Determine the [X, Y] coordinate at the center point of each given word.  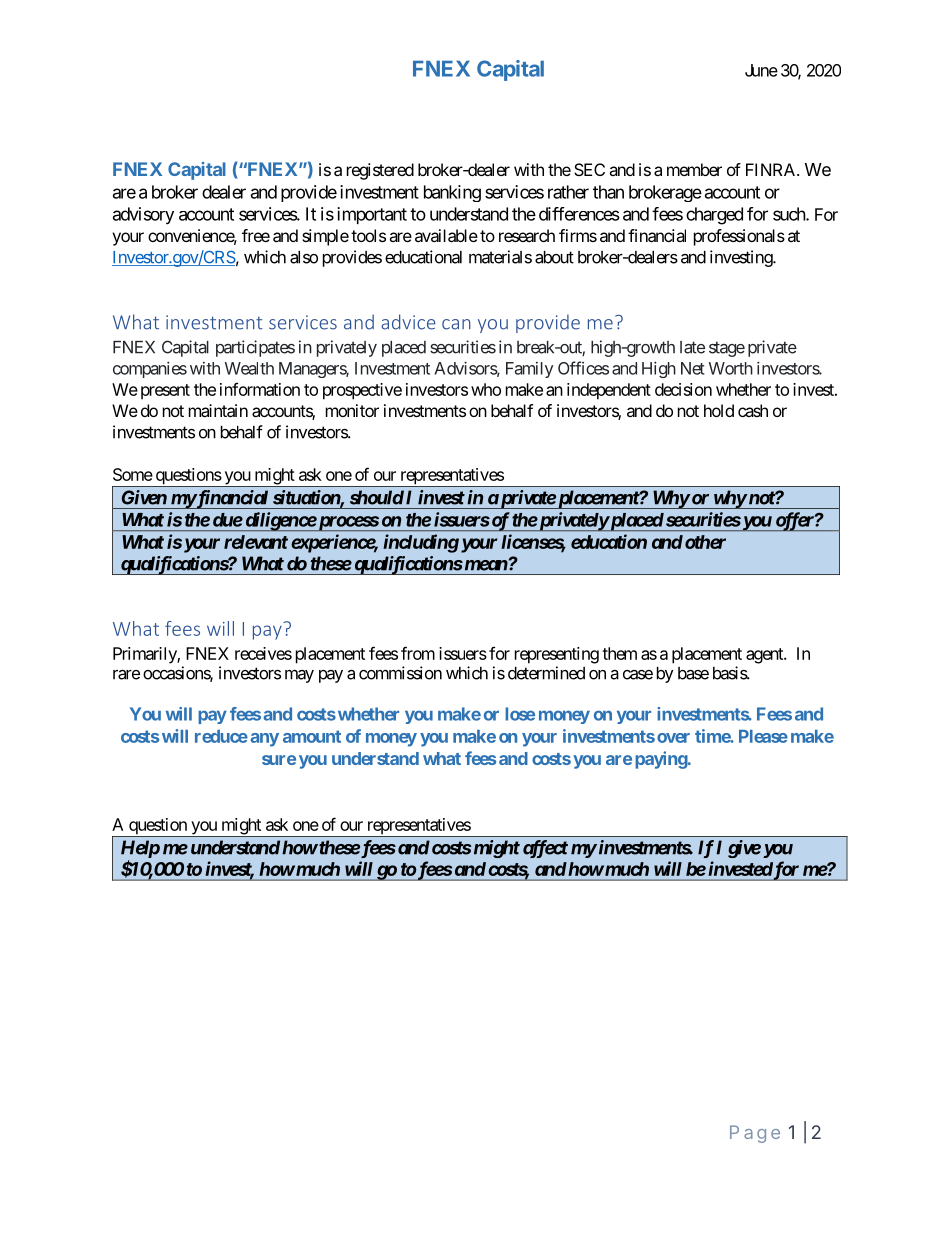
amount [312, 736]
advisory [143, 215]
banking [452, 193]
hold [719, 410]
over [673, 738]
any [265, 740]
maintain [218, 410]
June [761, 70]
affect [545, 849]
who [486, 389]
